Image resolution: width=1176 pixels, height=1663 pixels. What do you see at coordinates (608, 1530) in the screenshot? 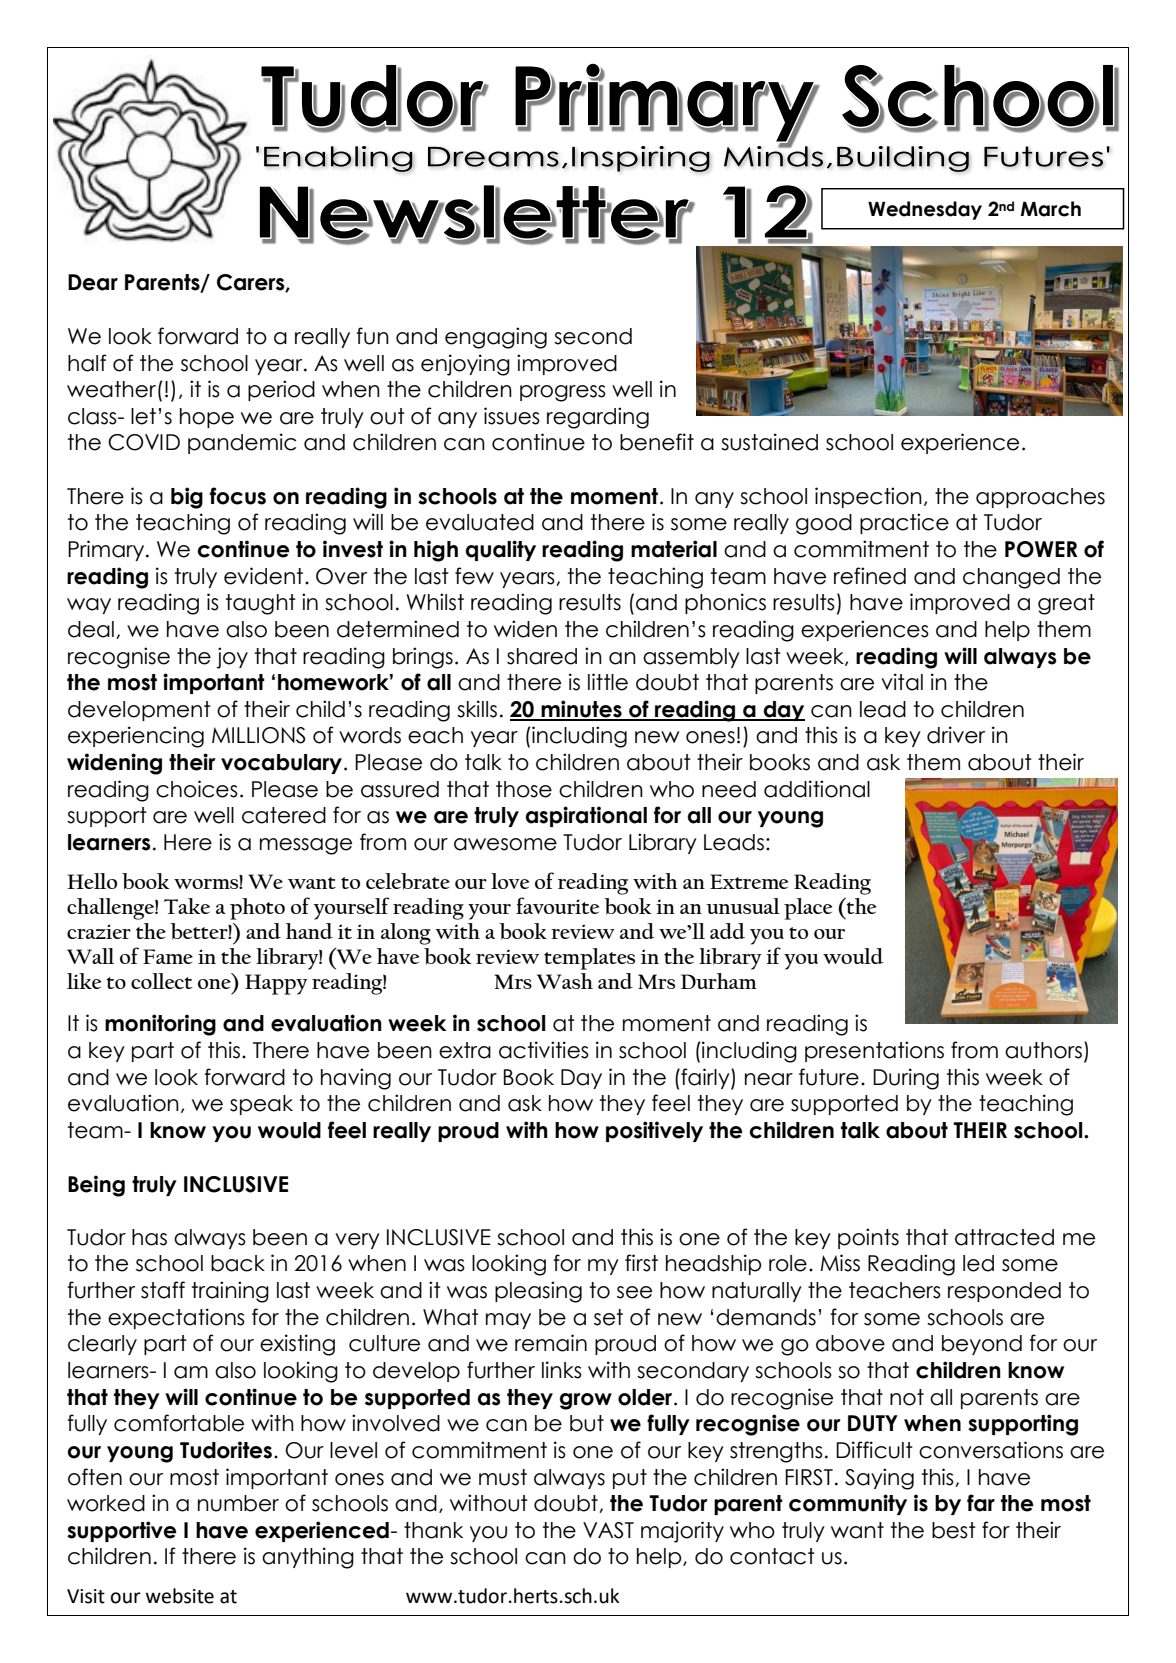
I see `VAST` at bounding box center [608, 1530].
